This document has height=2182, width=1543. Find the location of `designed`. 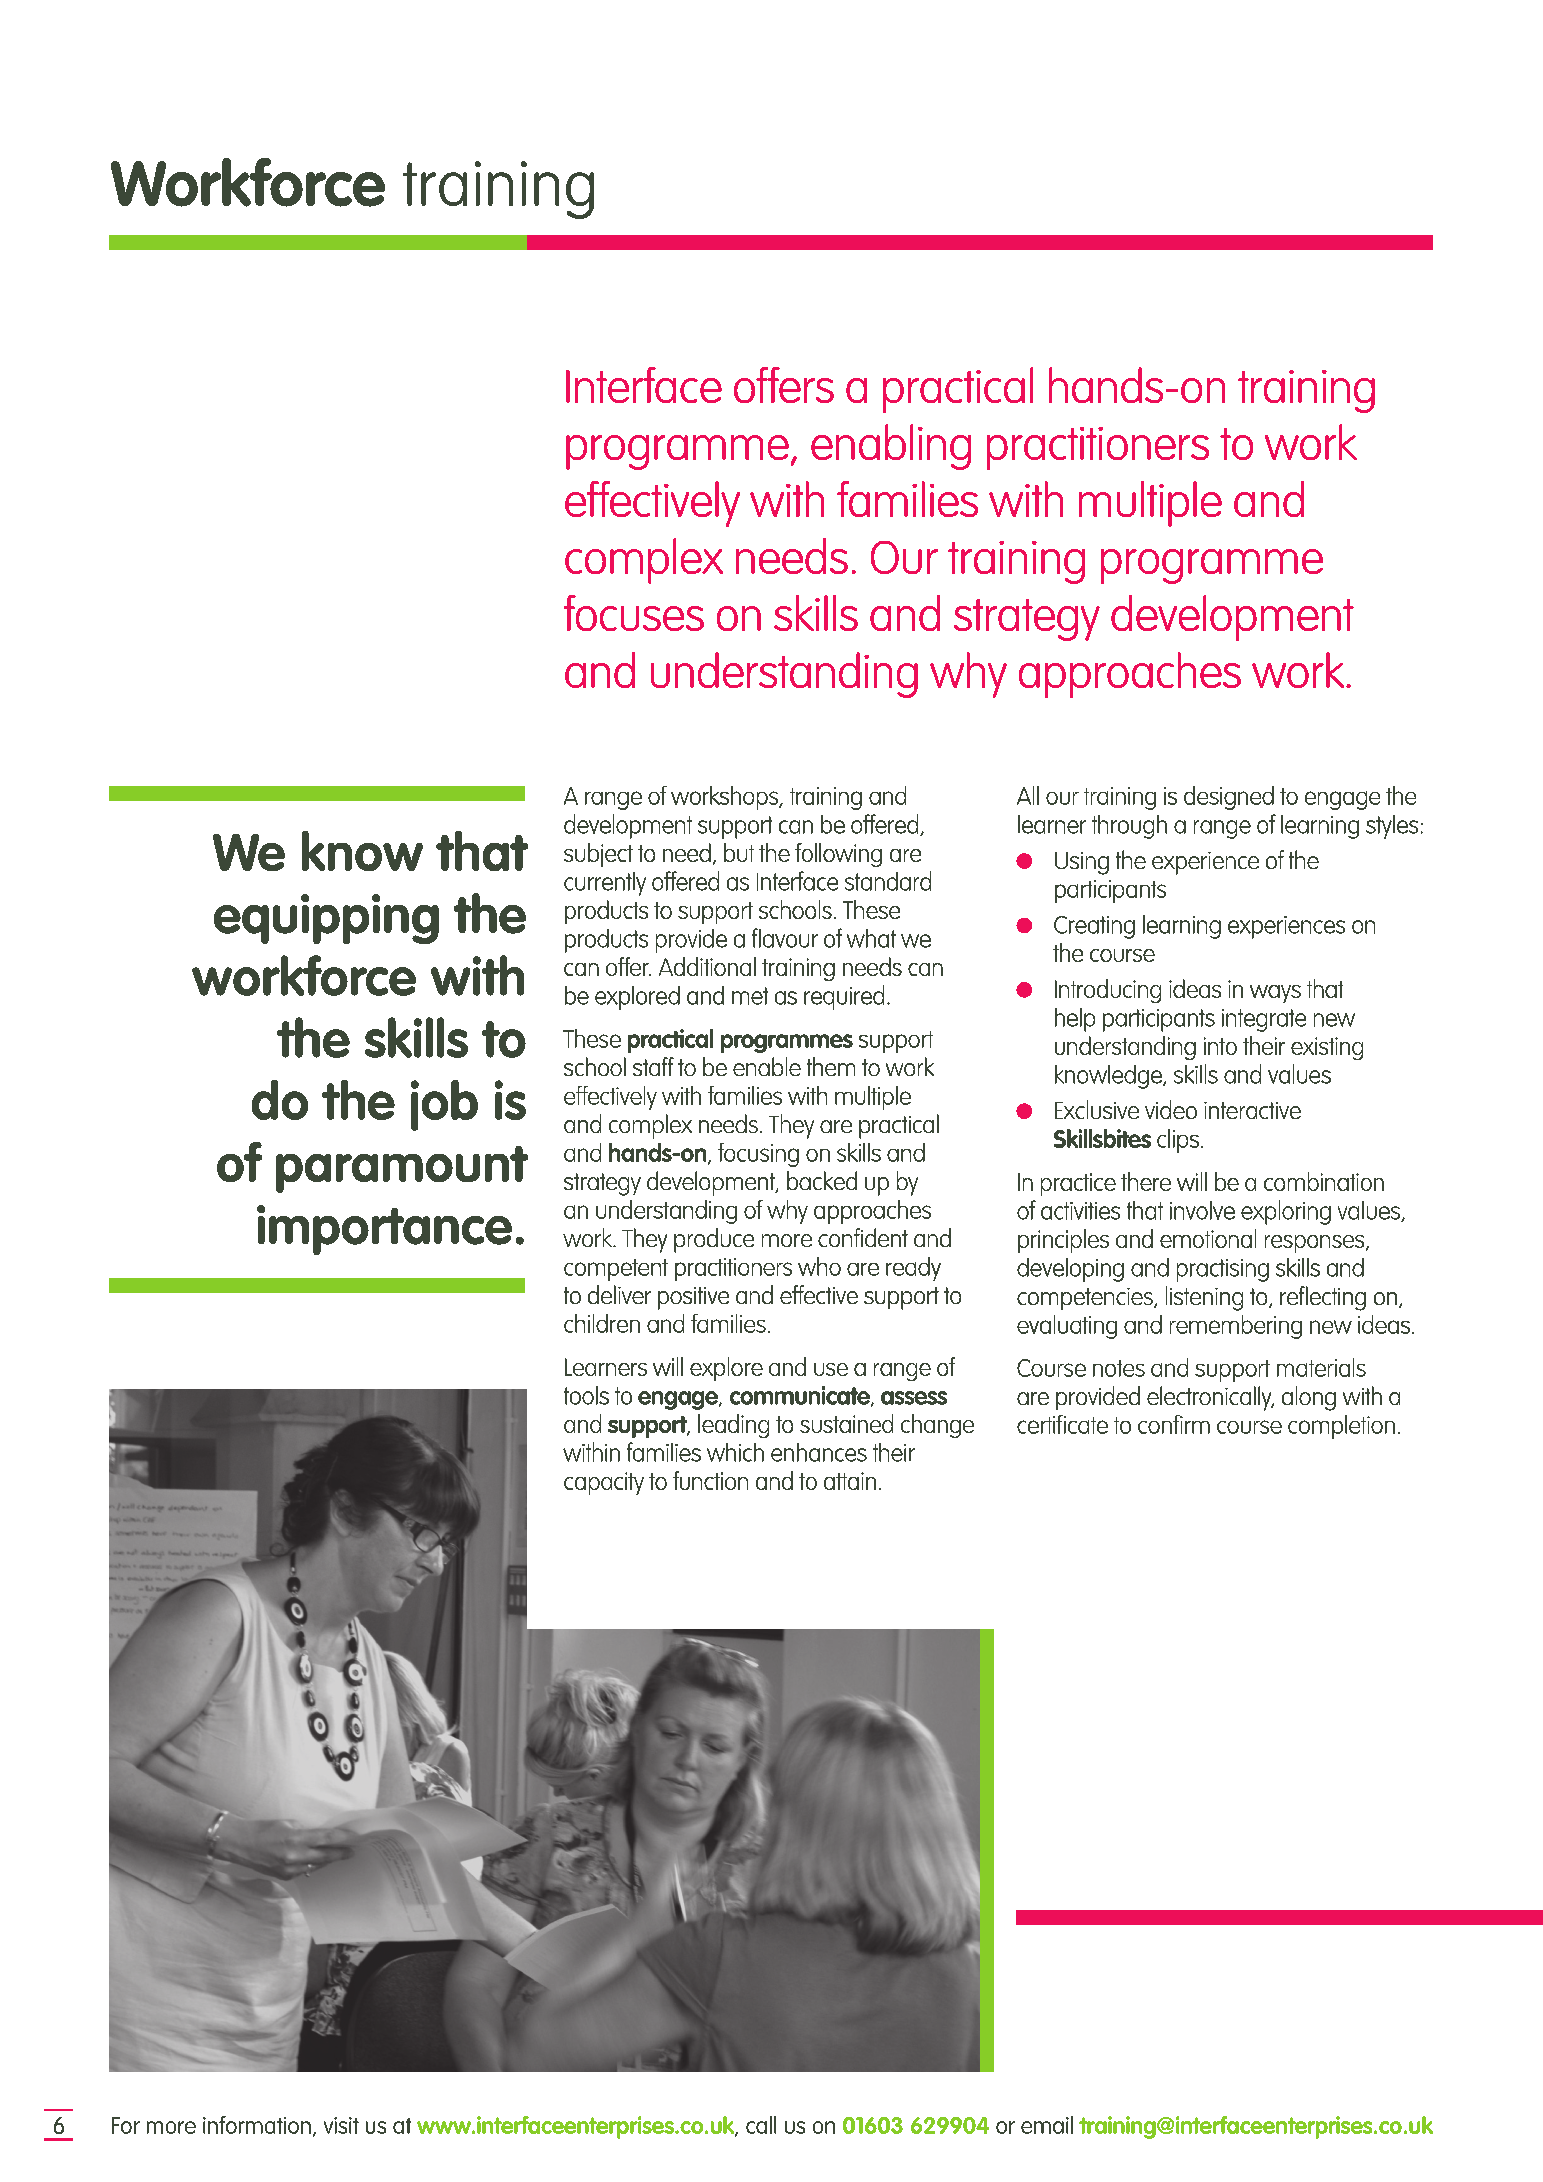

designed is located at coordinates (1229, 798).
